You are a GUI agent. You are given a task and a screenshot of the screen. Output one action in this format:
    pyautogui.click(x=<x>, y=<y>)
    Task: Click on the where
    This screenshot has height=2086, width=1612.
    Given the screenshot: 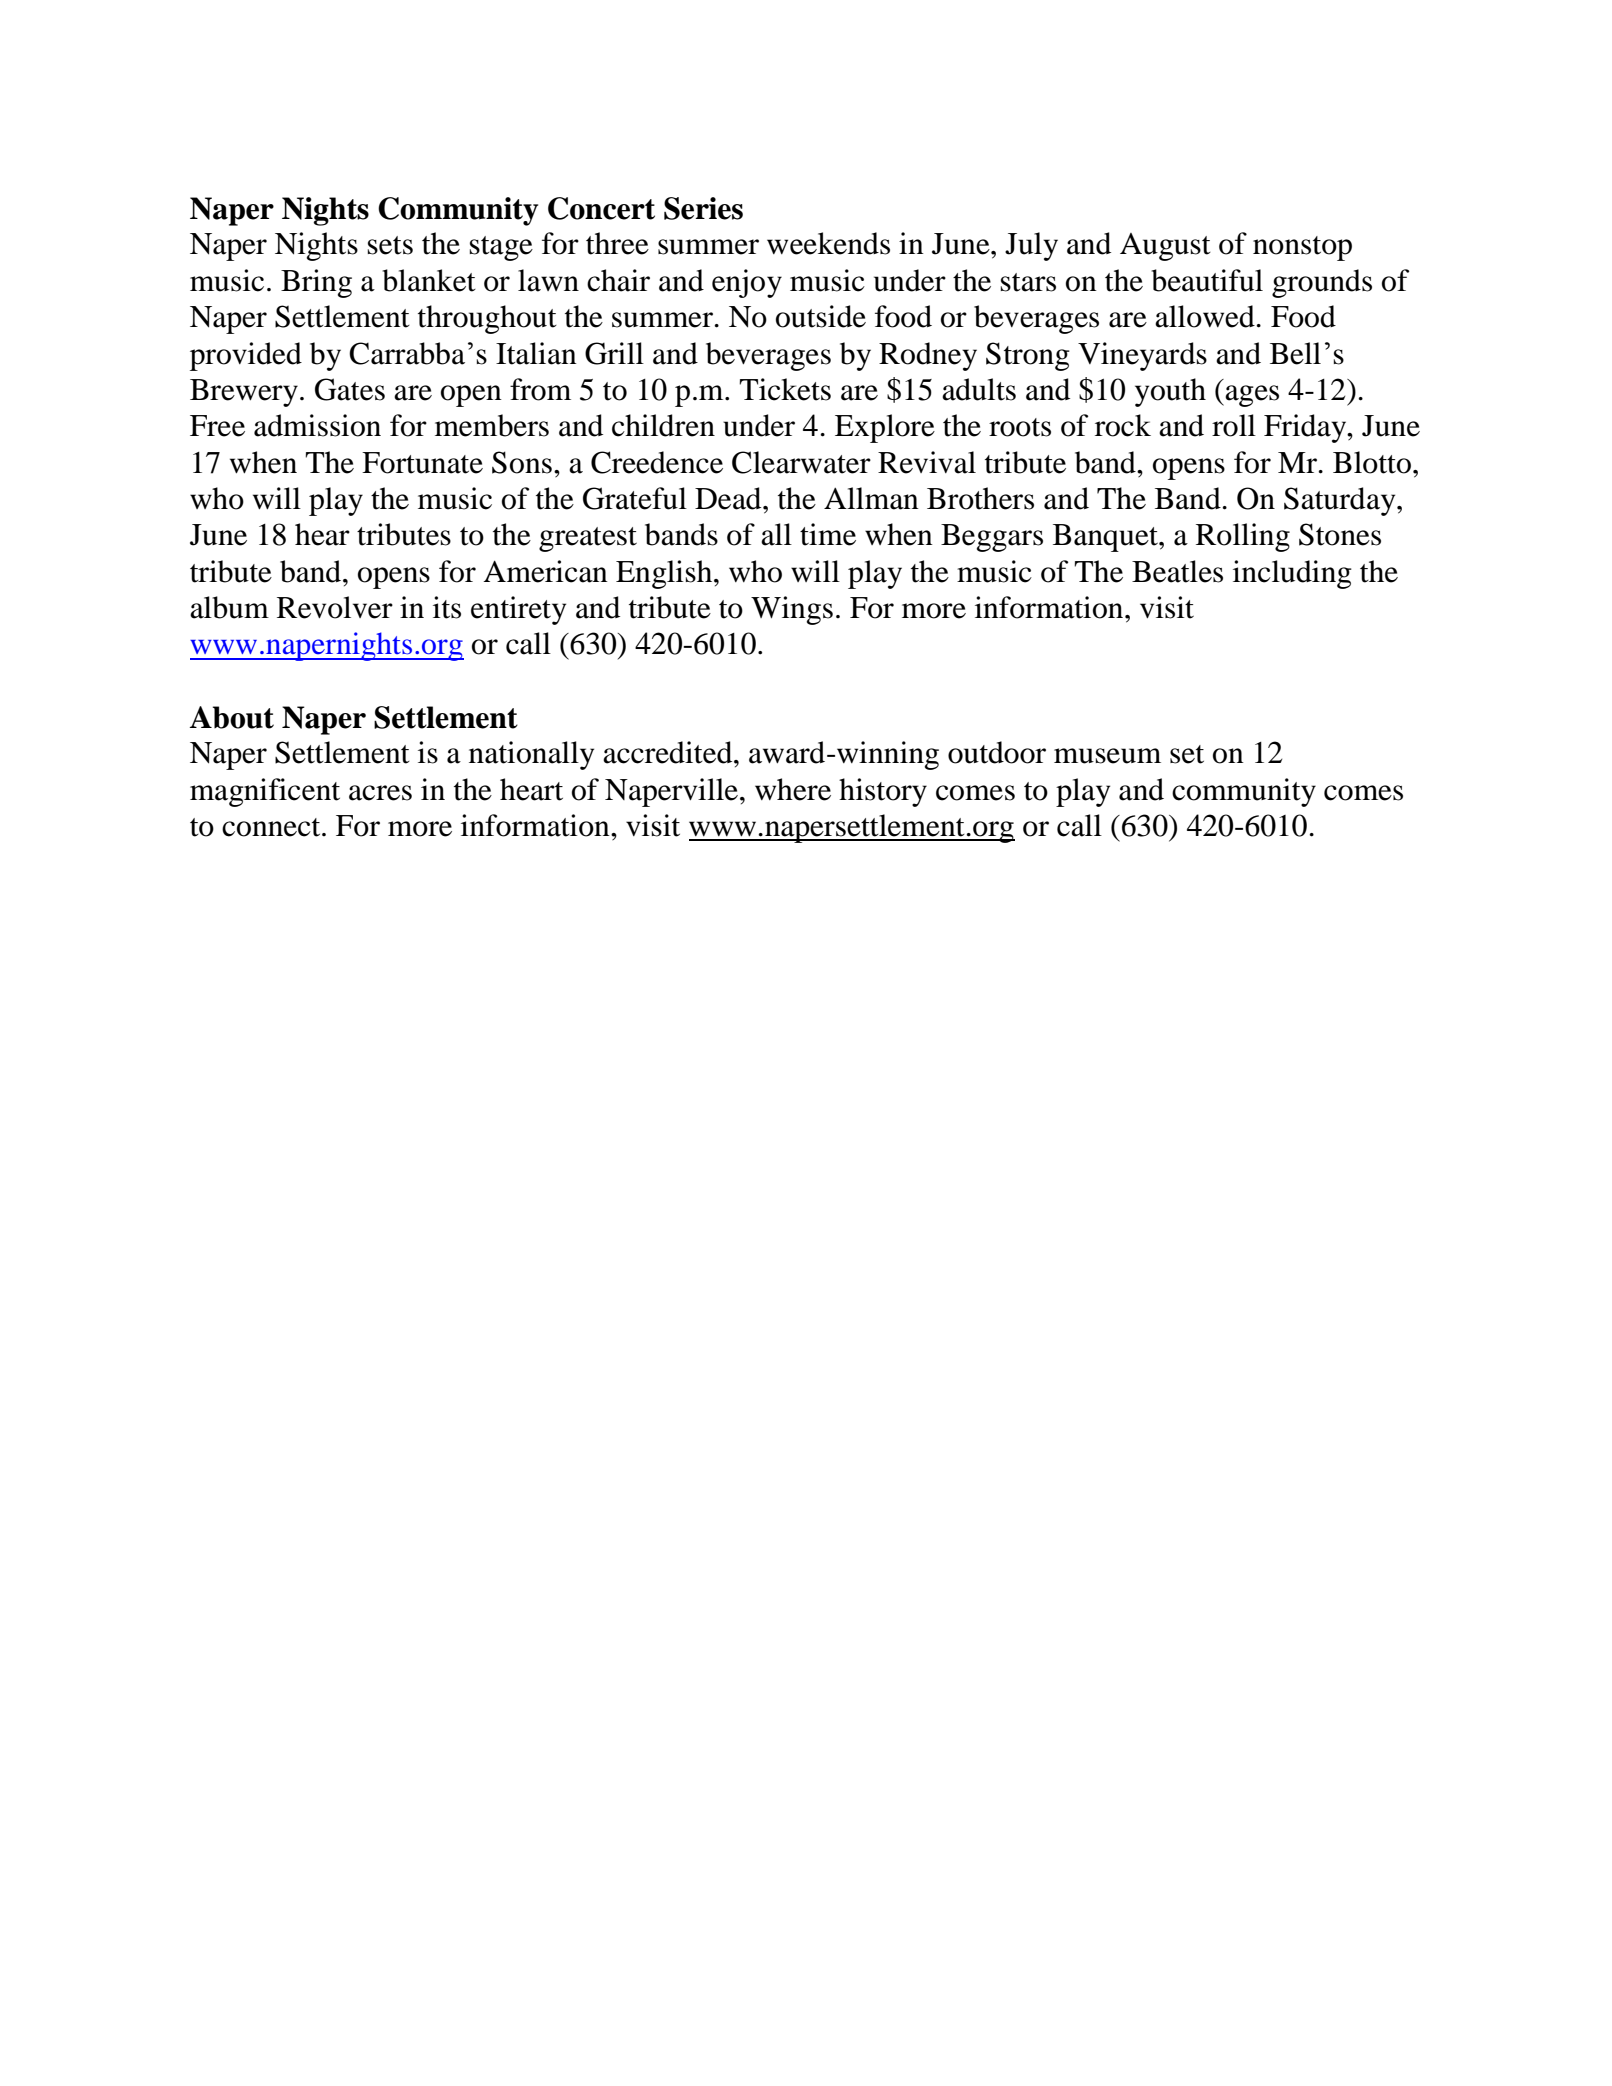 What is the action you would take?
    pyautogui.click(x=793, y=789)
